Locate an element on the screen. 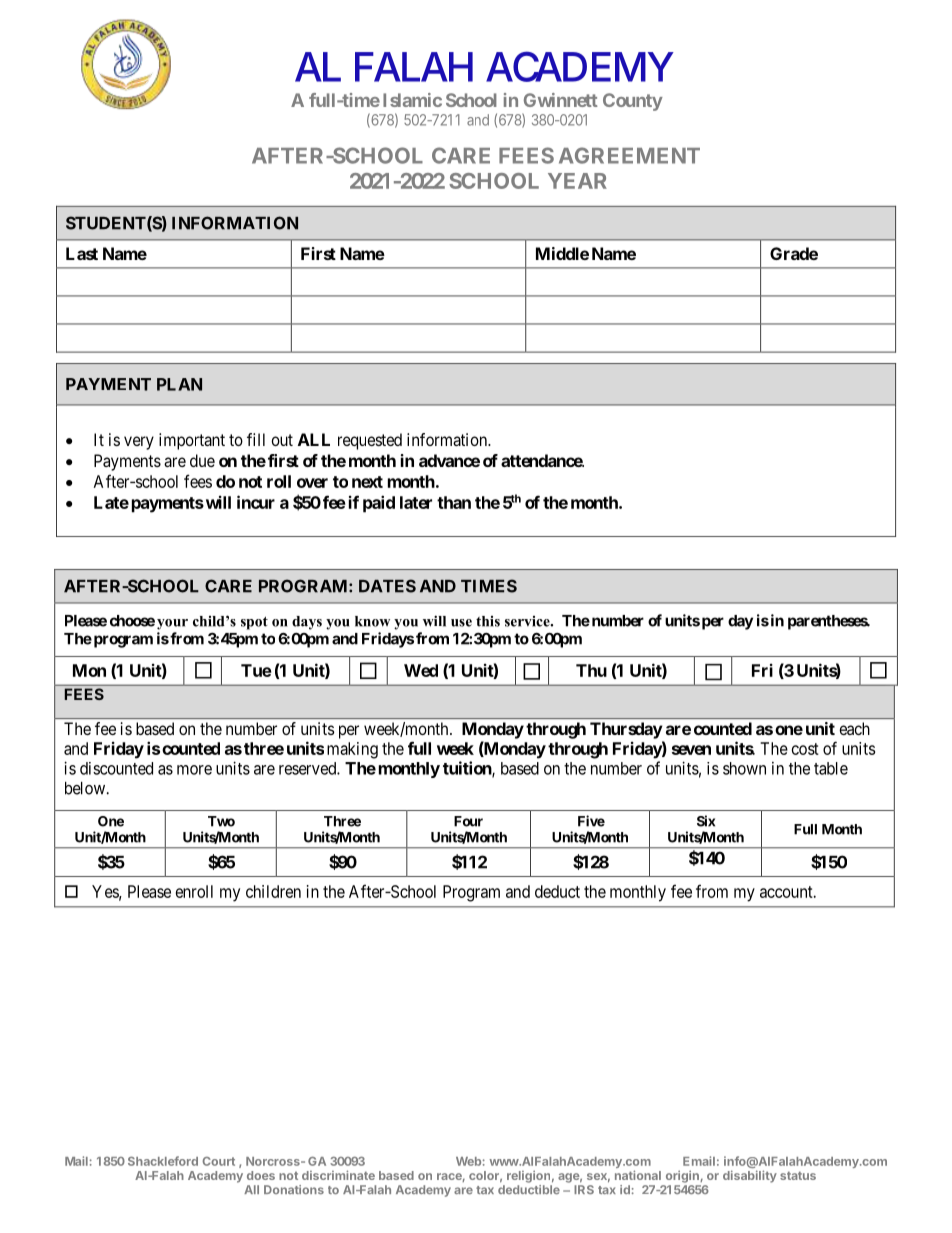 The image size is (952, 1233). Six is located at coordinates (706, 821).
